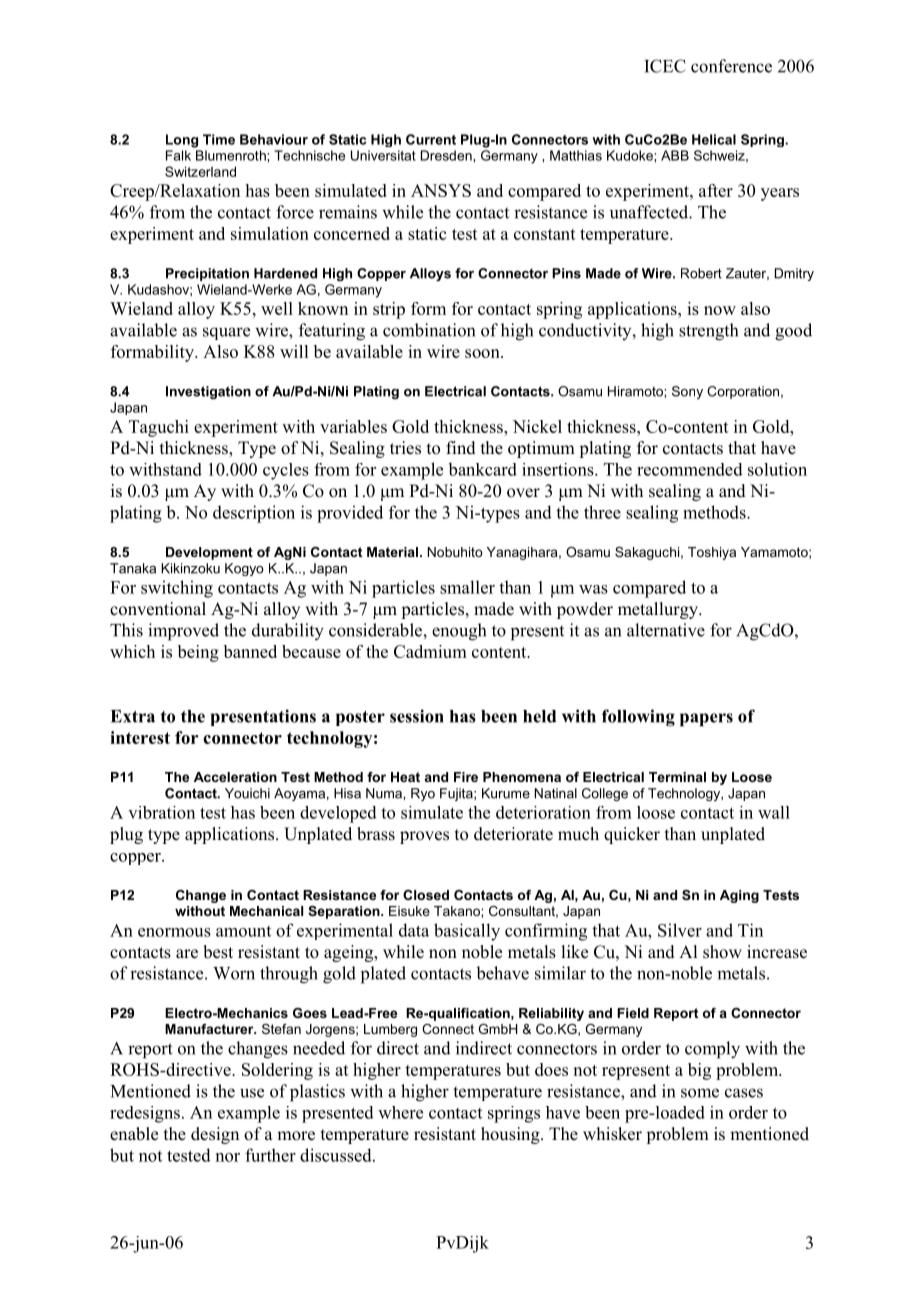  What do you see at coordinates (429, 330) in the document?
I see `combination` at bounding box center [429, 330].
